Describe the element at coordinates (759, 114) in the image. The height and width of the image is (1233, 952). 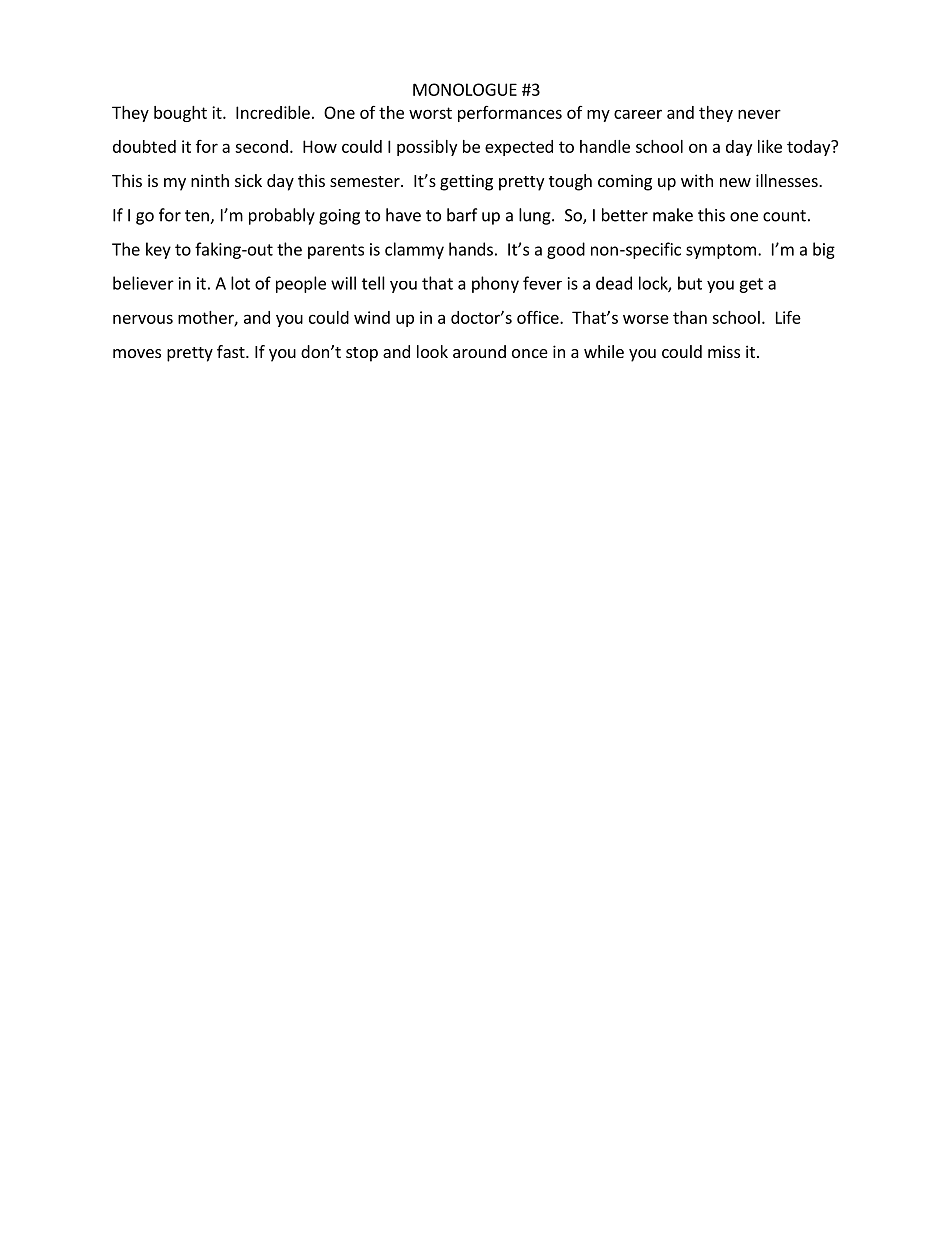
I see `never` at that location.
